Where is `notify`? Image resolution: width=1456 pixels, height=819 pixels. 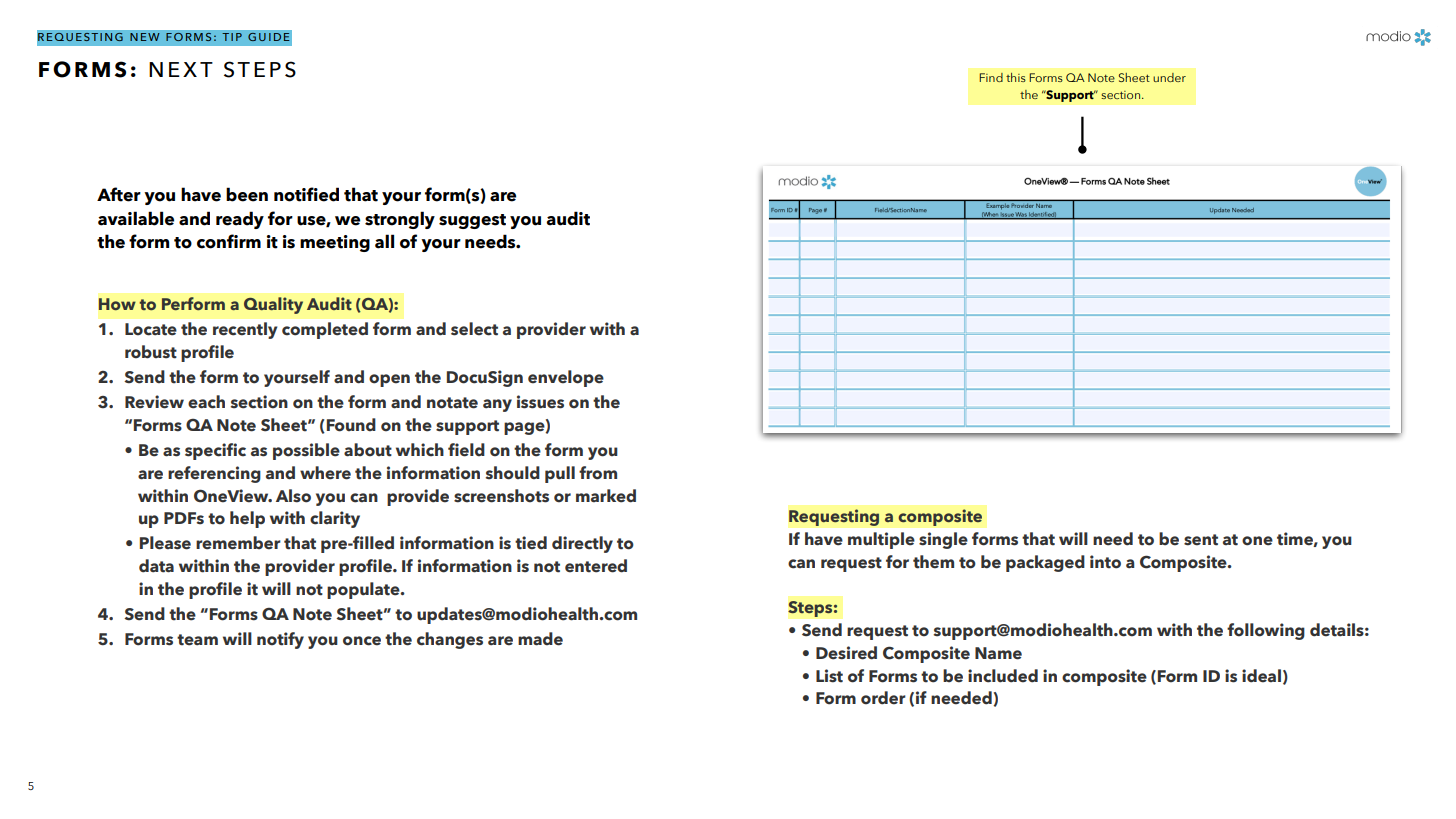 notify is located at coordinates (280, 640).
